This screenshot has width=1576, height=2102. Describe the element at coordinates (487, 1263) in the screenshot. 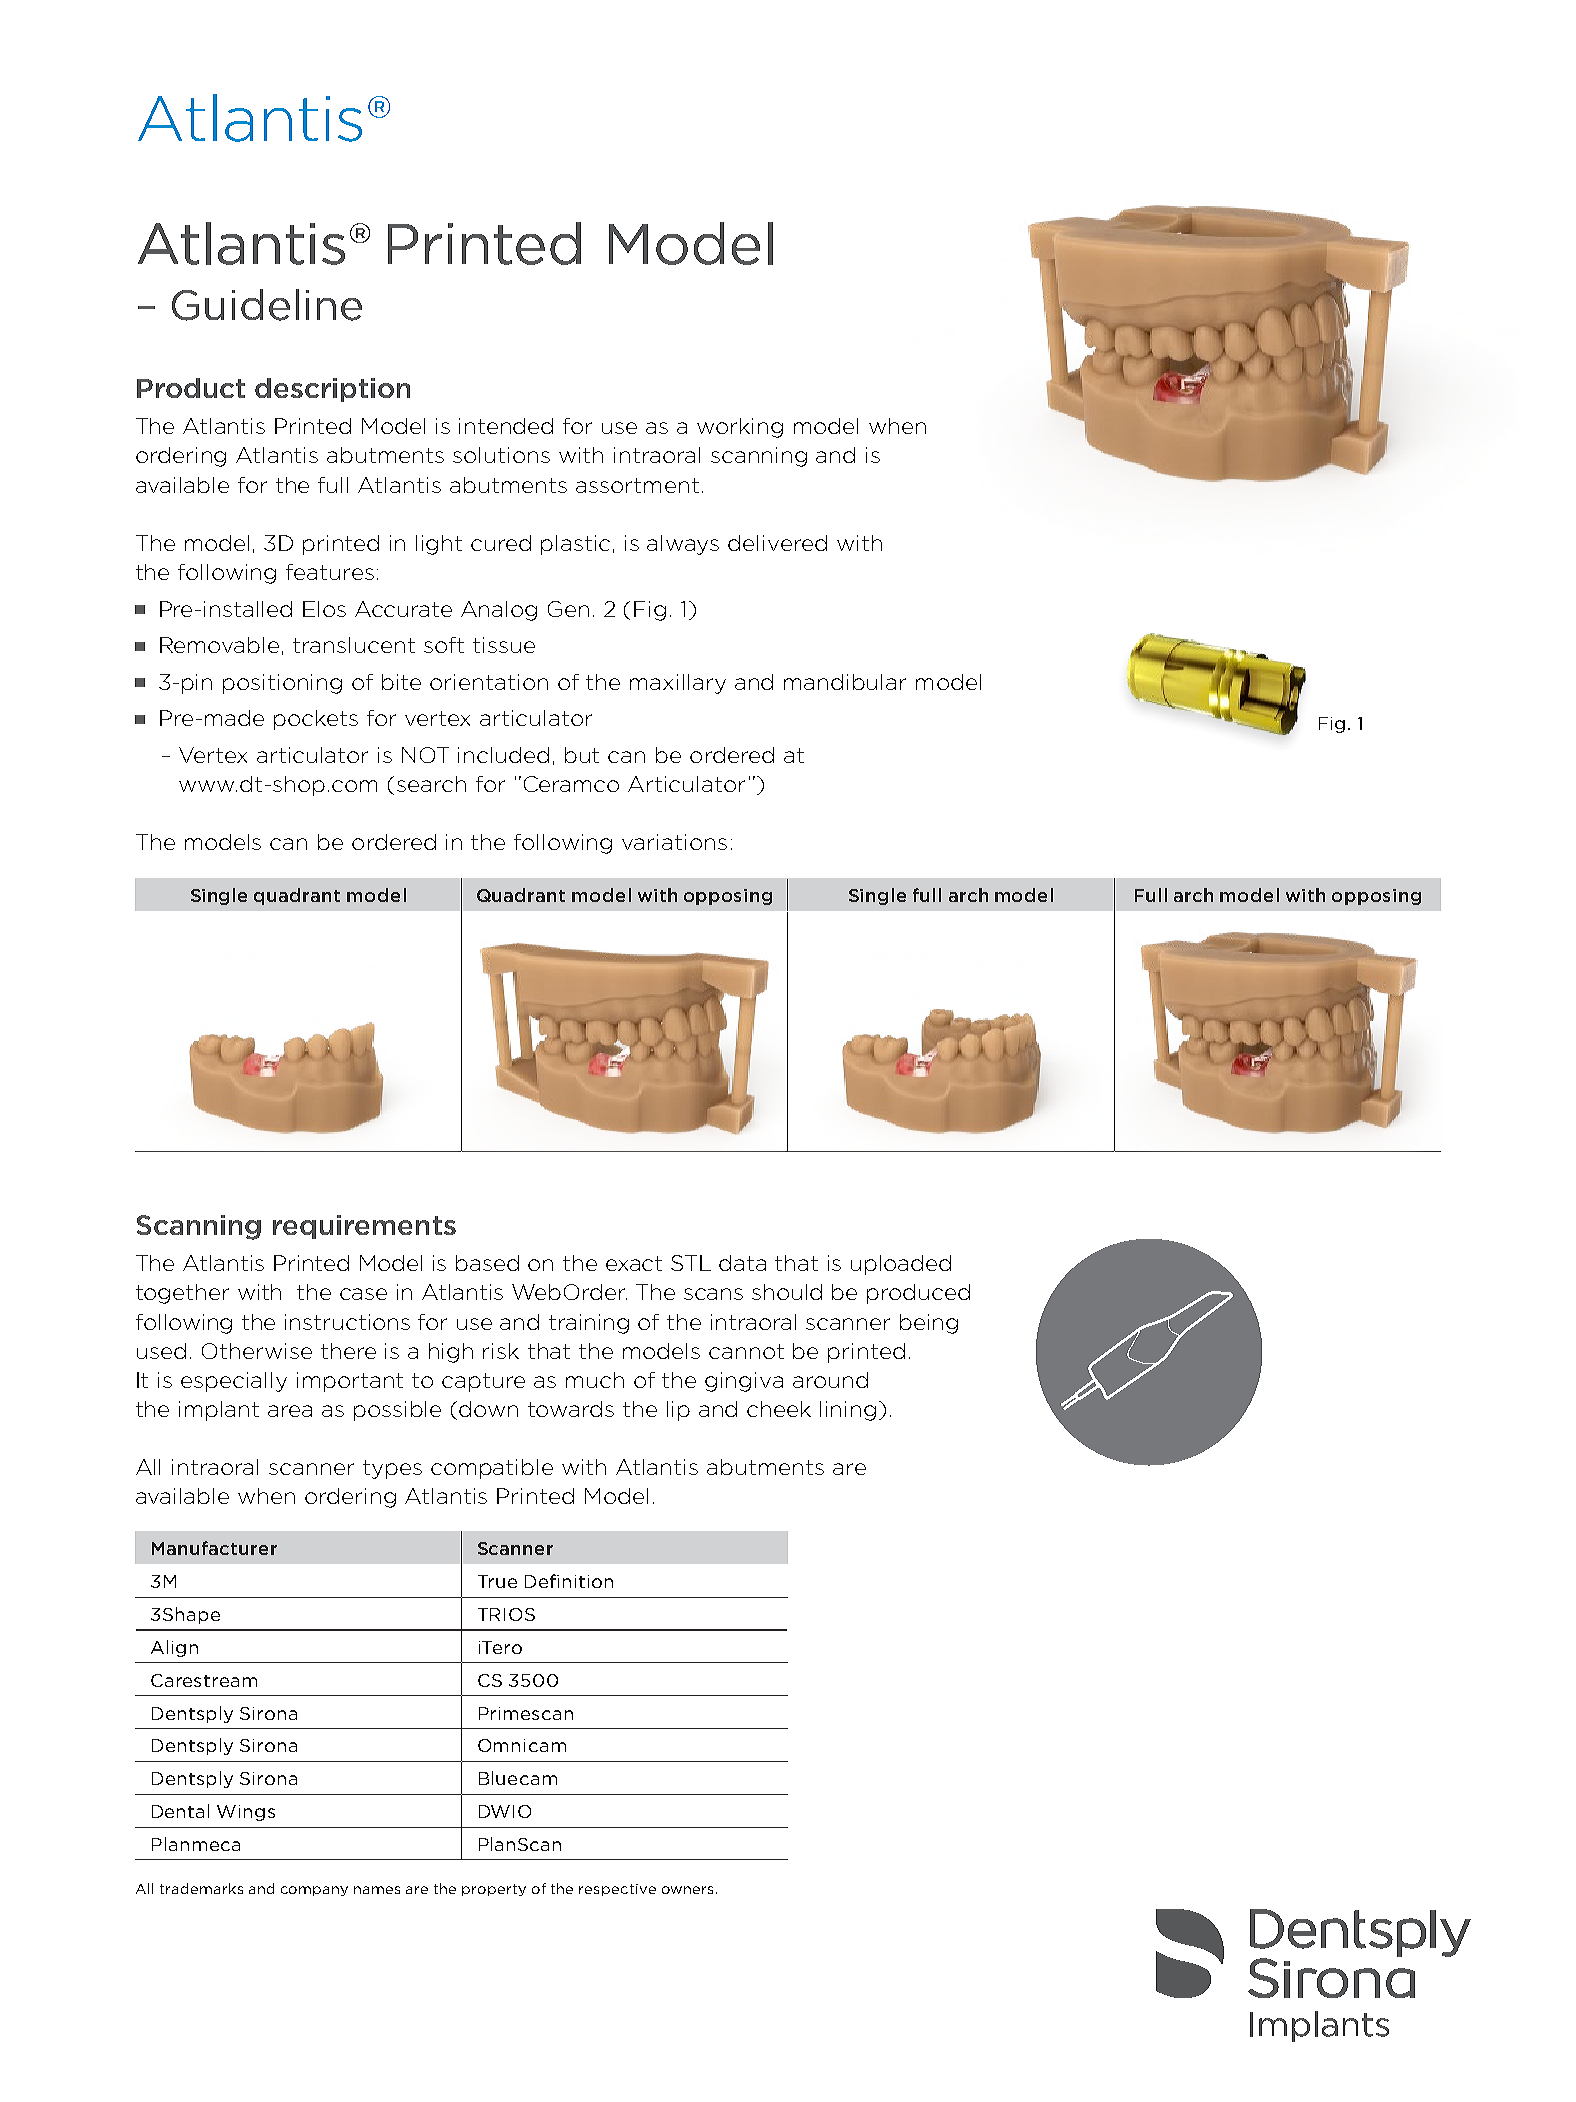

I see `based` at that location.
